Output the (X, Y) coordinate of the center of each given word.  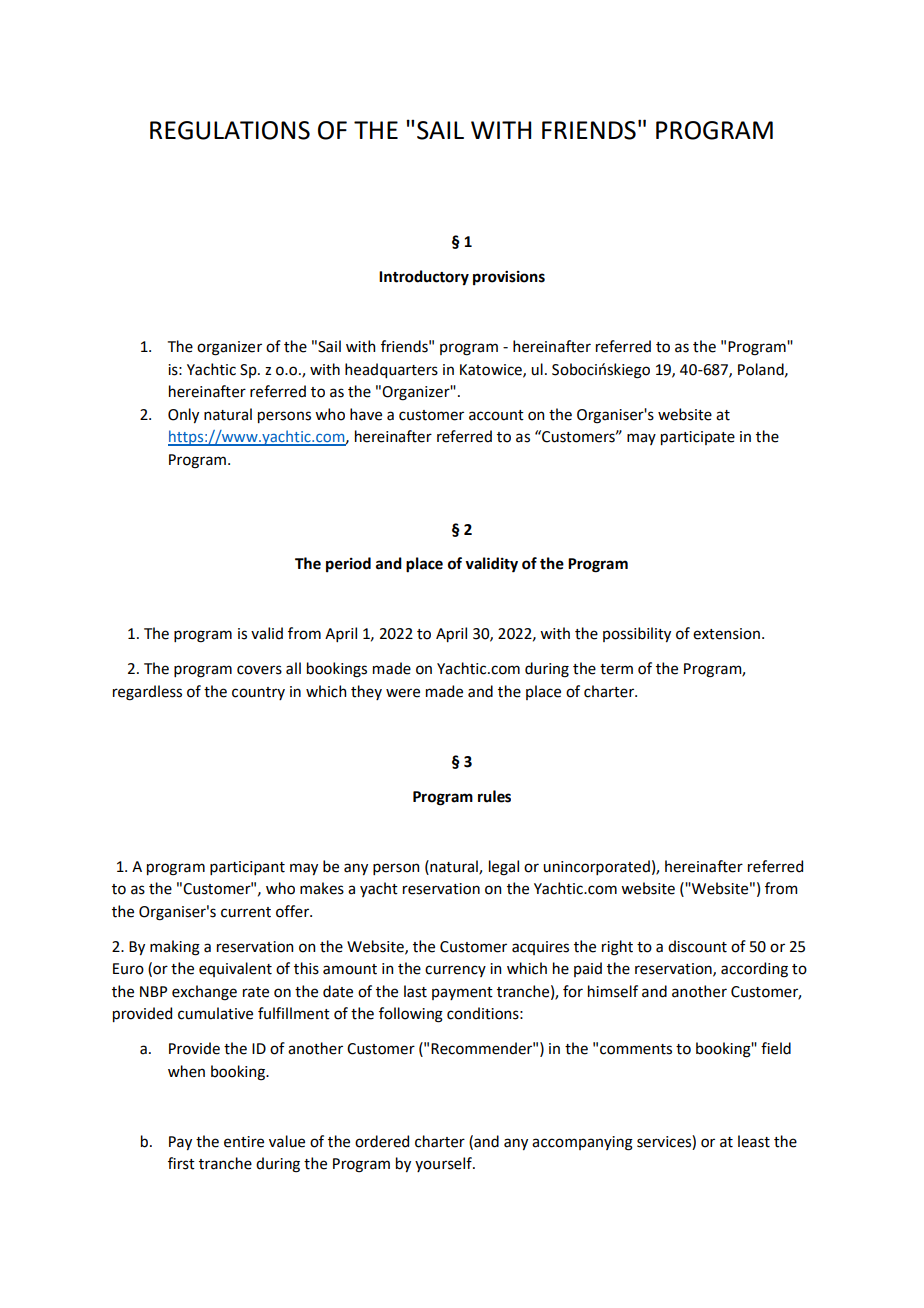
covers (259, 670)
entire (244, 1142)
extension (726, 634)
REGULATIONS (230, 130)
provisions (509, 277)
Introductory (424, 278)
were (403, 693)
